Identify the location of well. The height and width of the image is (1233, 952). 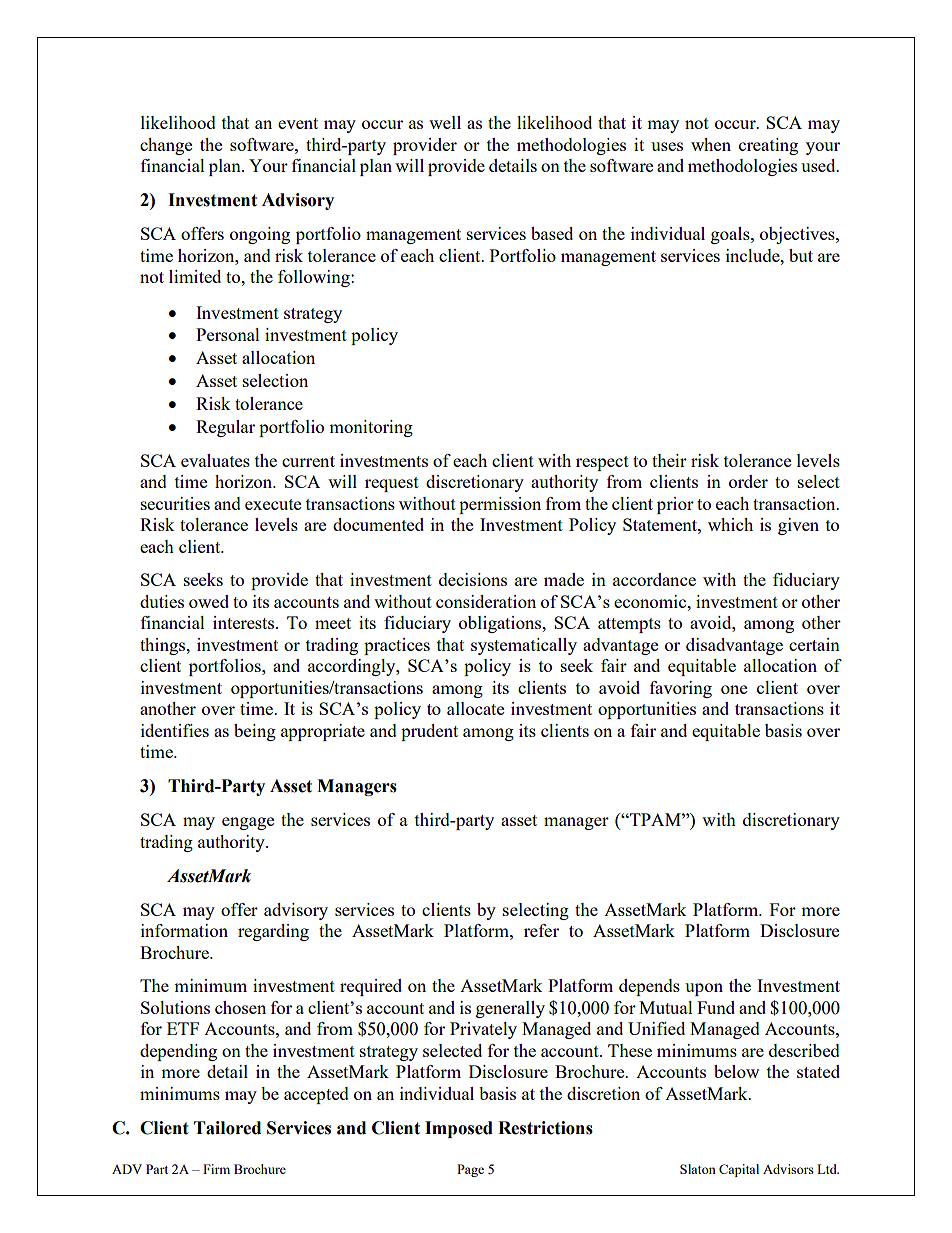
(445, 122).
